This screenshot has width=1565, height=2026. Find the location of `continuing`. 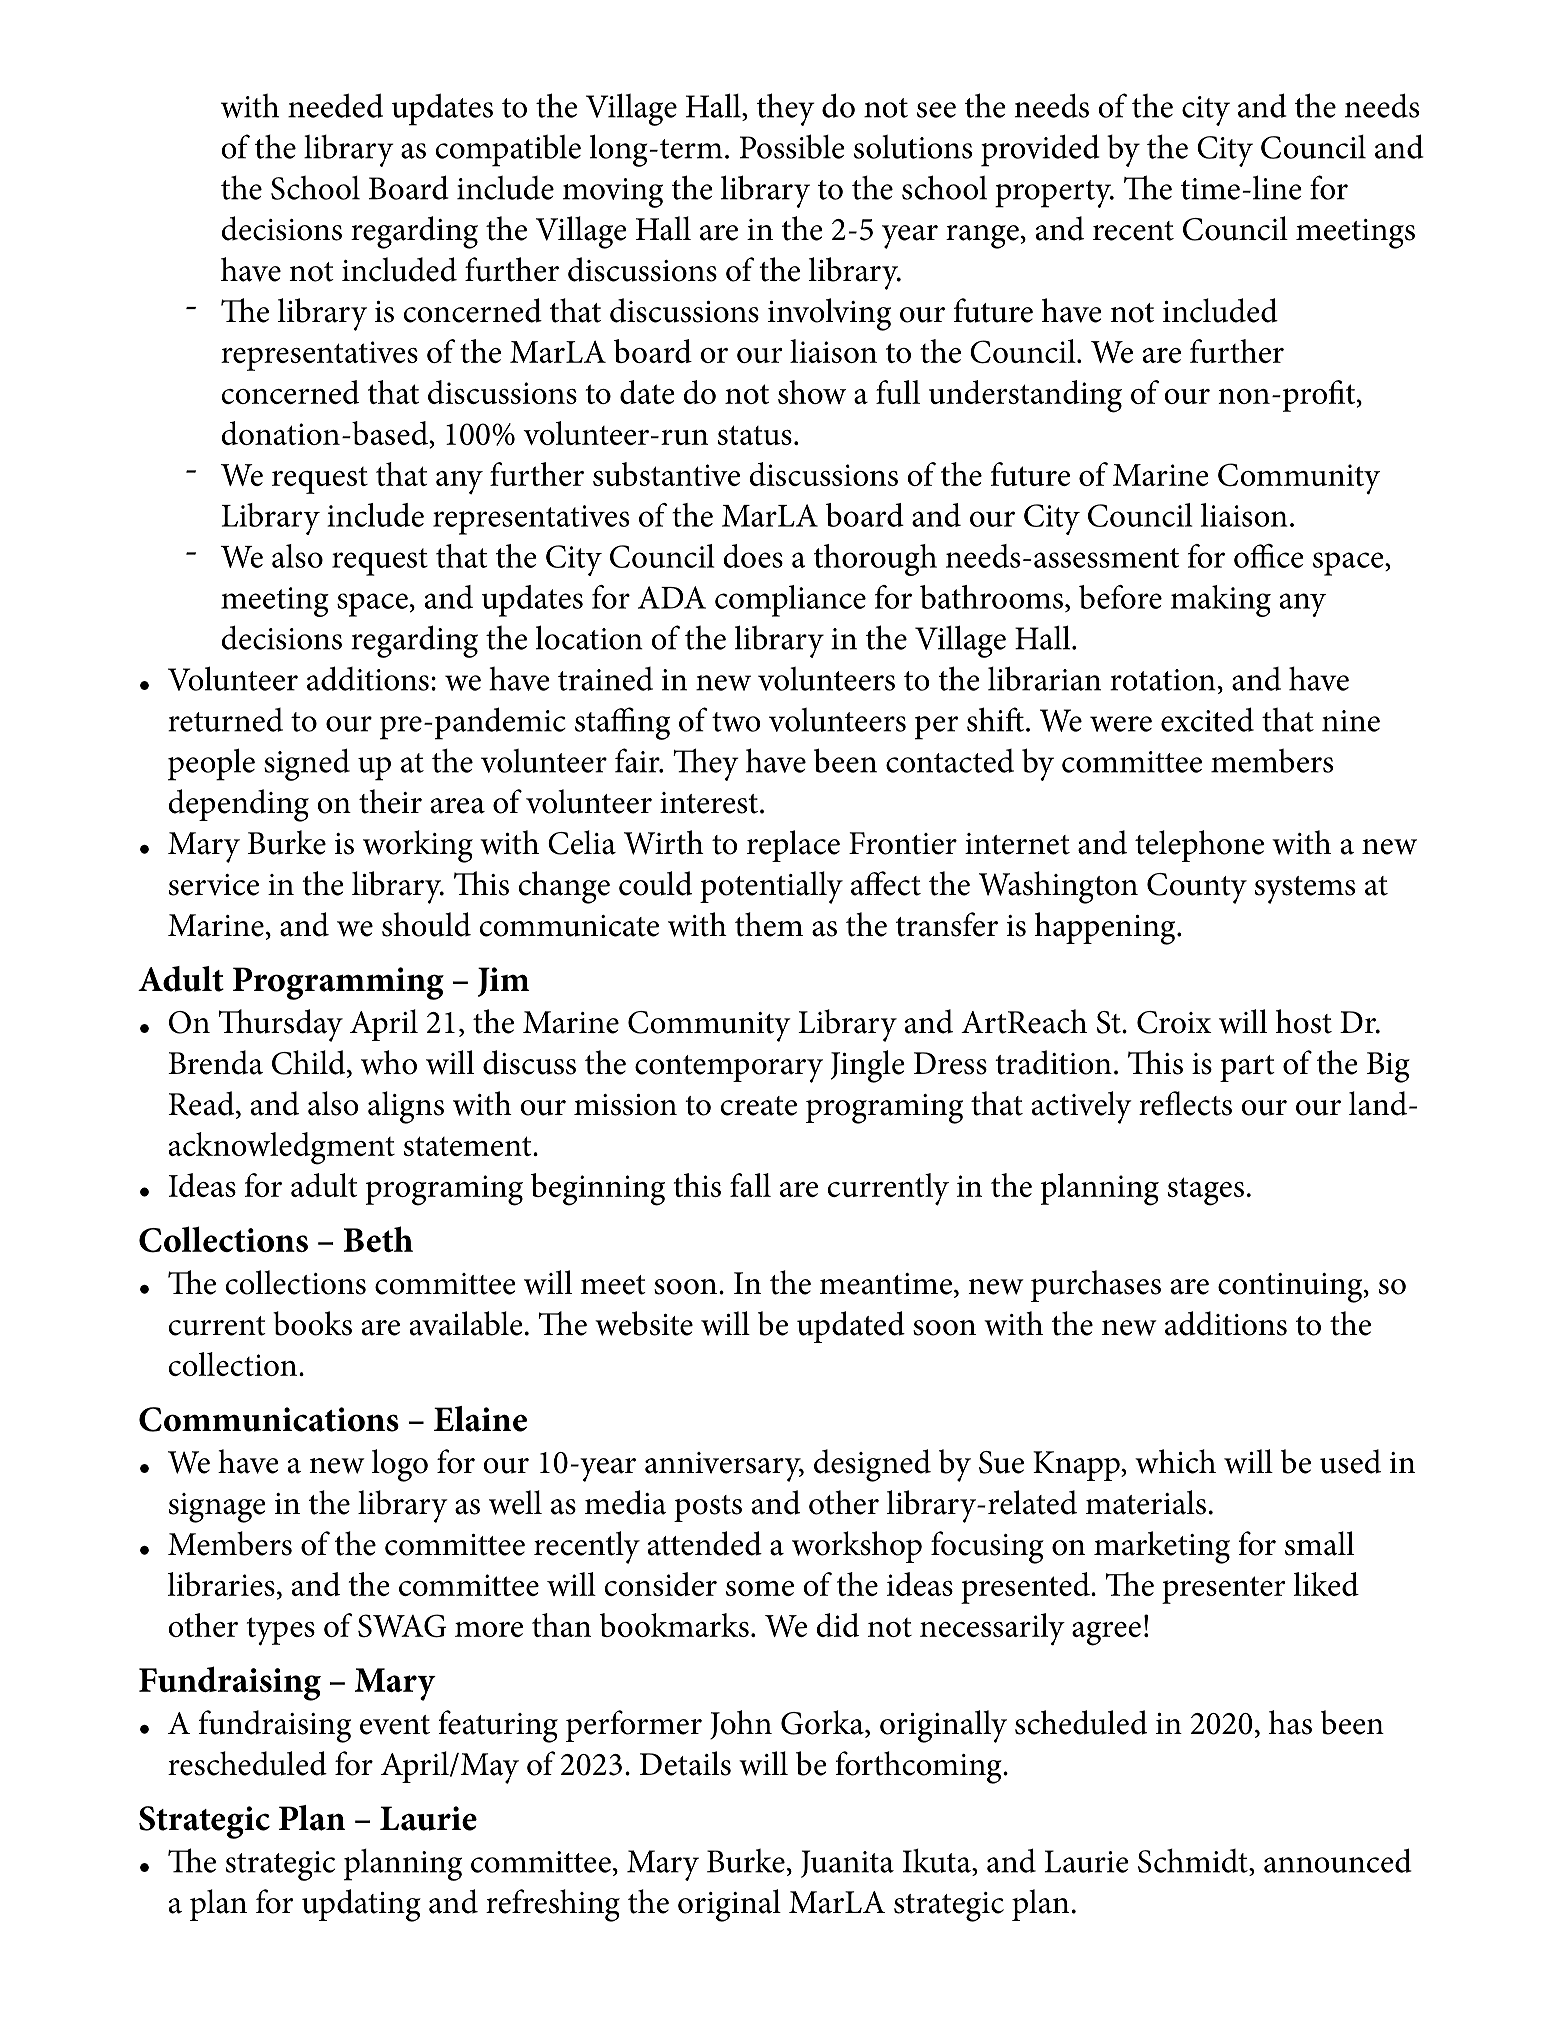

continuing is located at coordinates (1291, 1288).
